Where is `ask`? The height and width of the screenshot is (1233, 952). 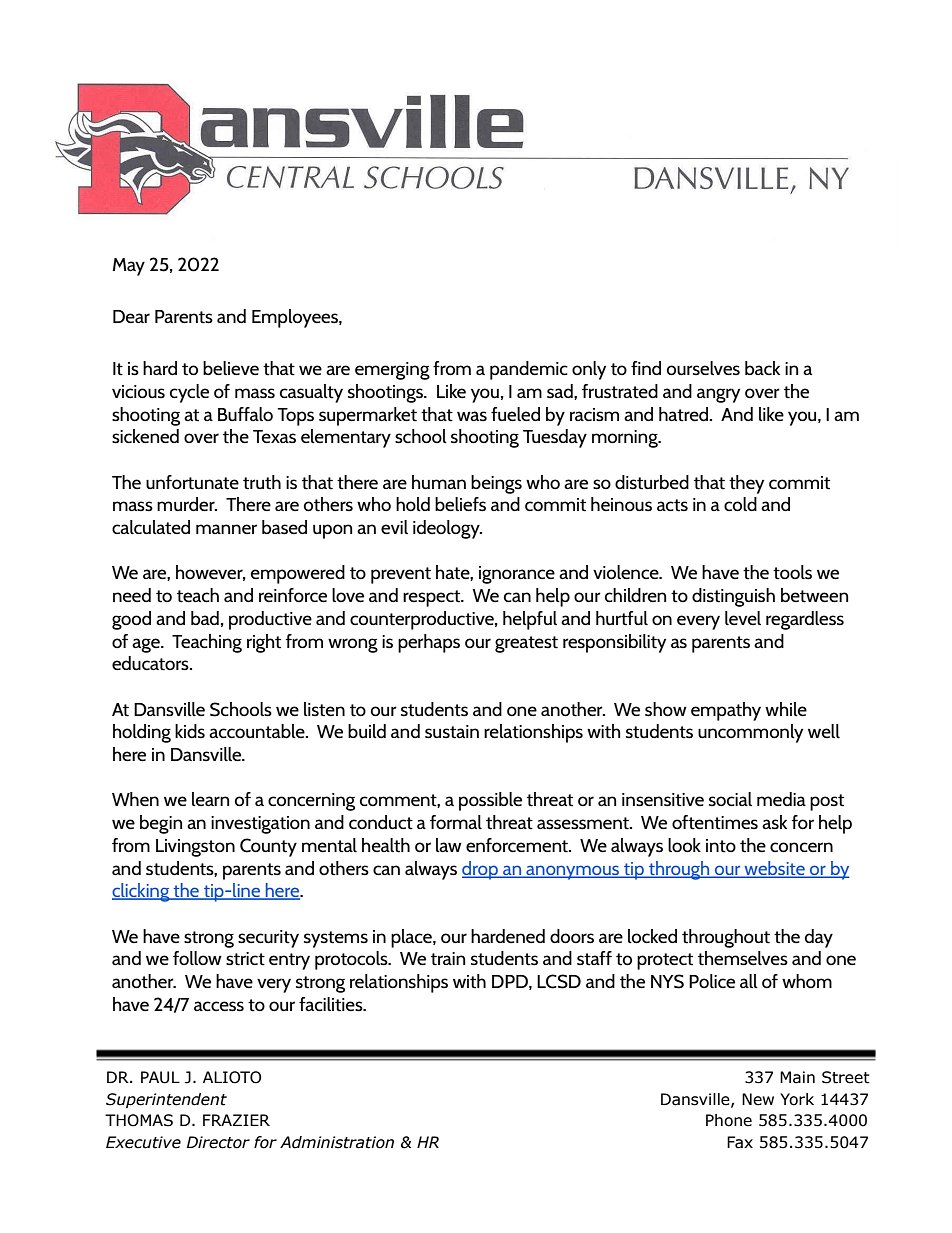
ask is located at coordinates (774, 822).
